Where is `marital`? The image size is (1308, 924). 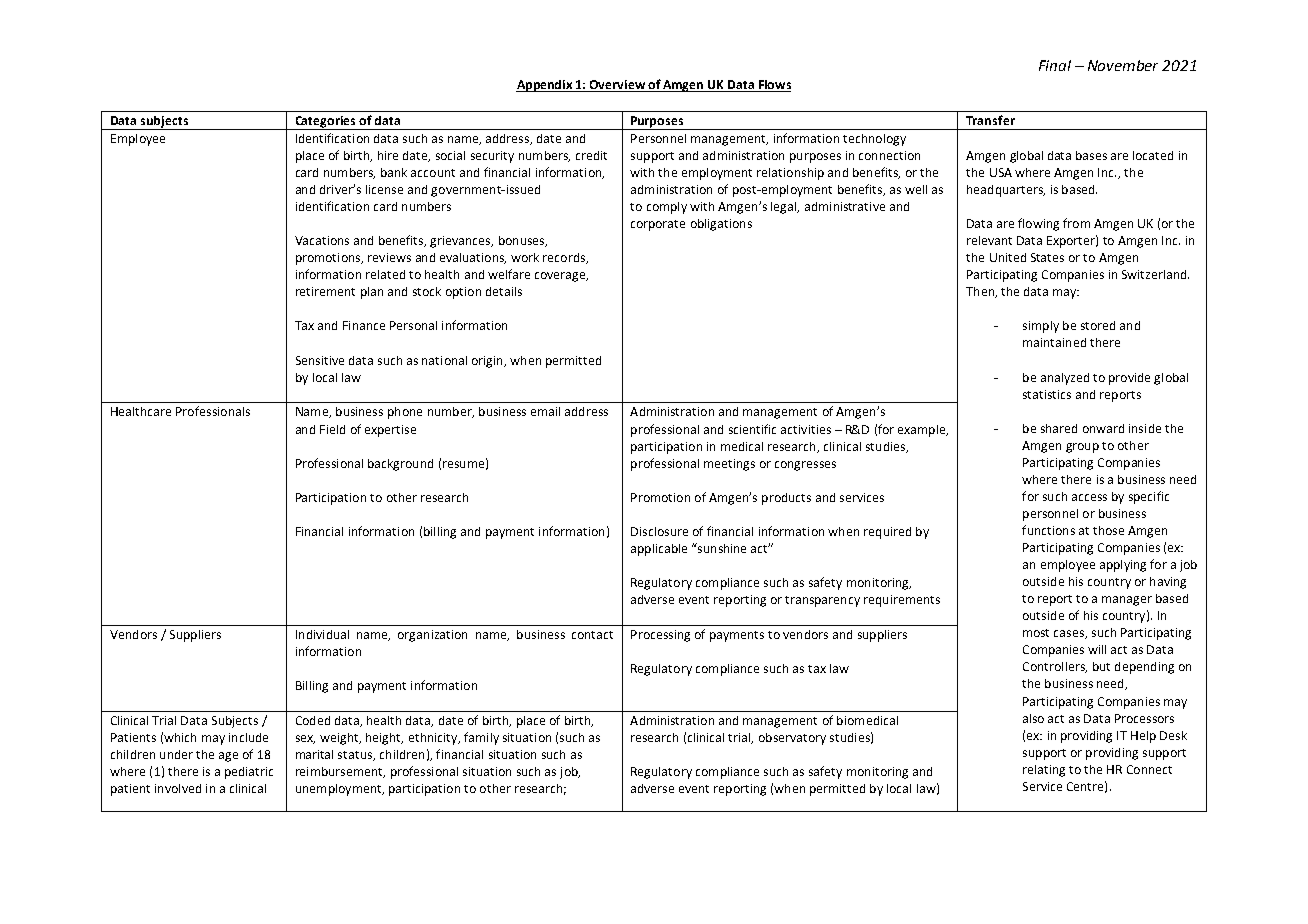 marital is located at coordinates (314, 754).
